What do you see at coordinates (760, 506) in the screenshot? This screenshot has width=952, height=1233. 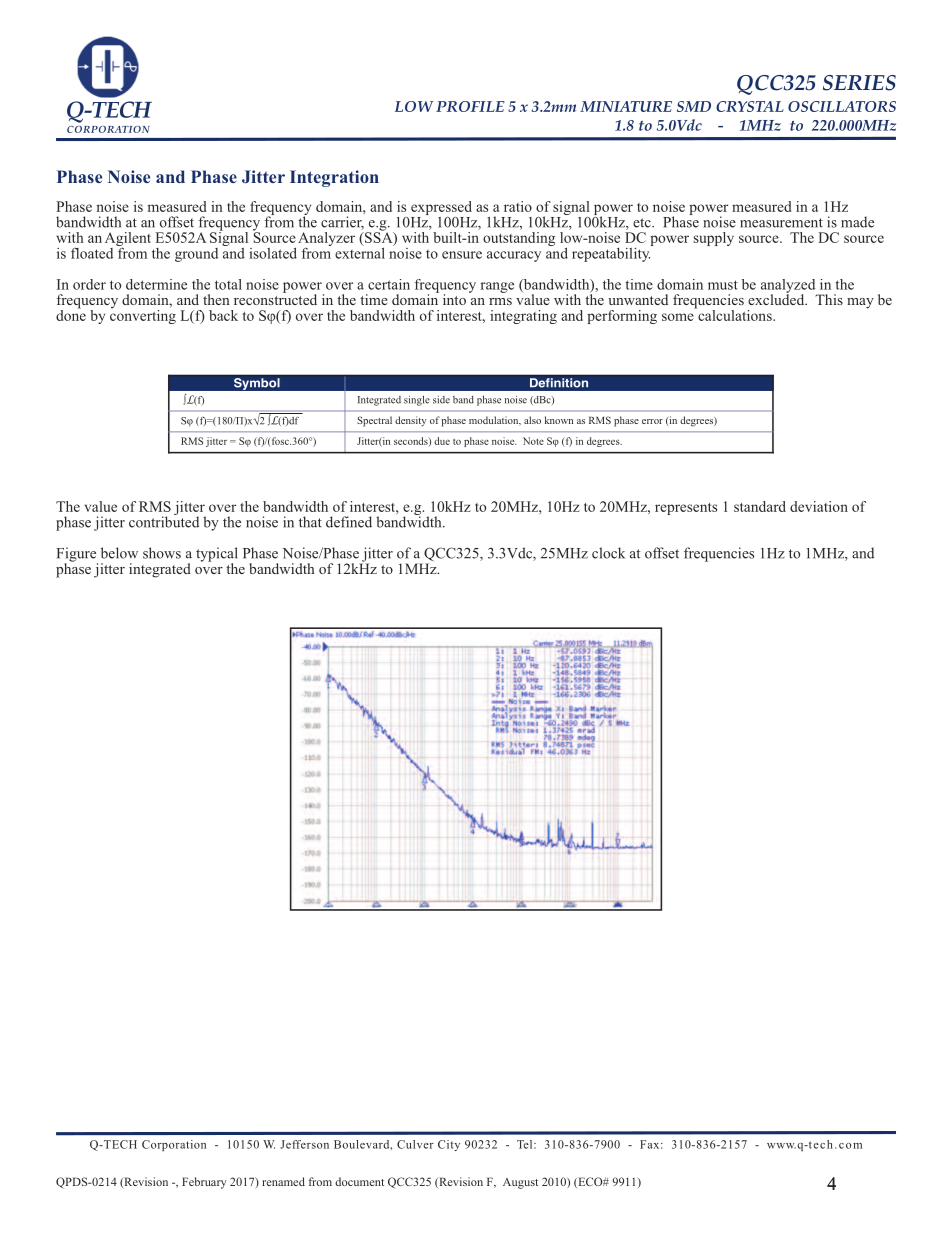 I see `standard` at bounding box center [760, 506].
